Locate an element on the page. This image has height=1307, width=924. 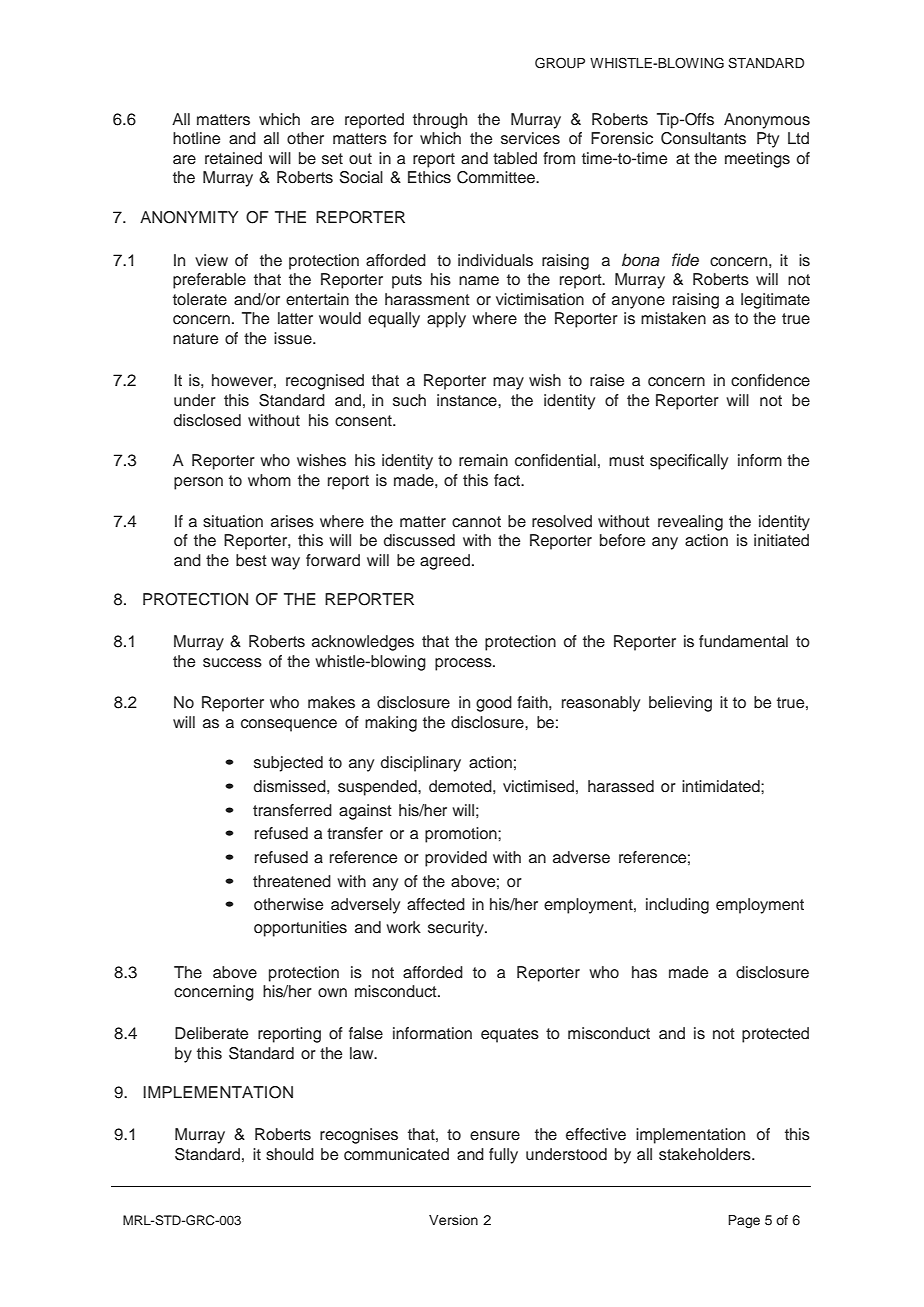
including is located at coordinates (677, 906).
